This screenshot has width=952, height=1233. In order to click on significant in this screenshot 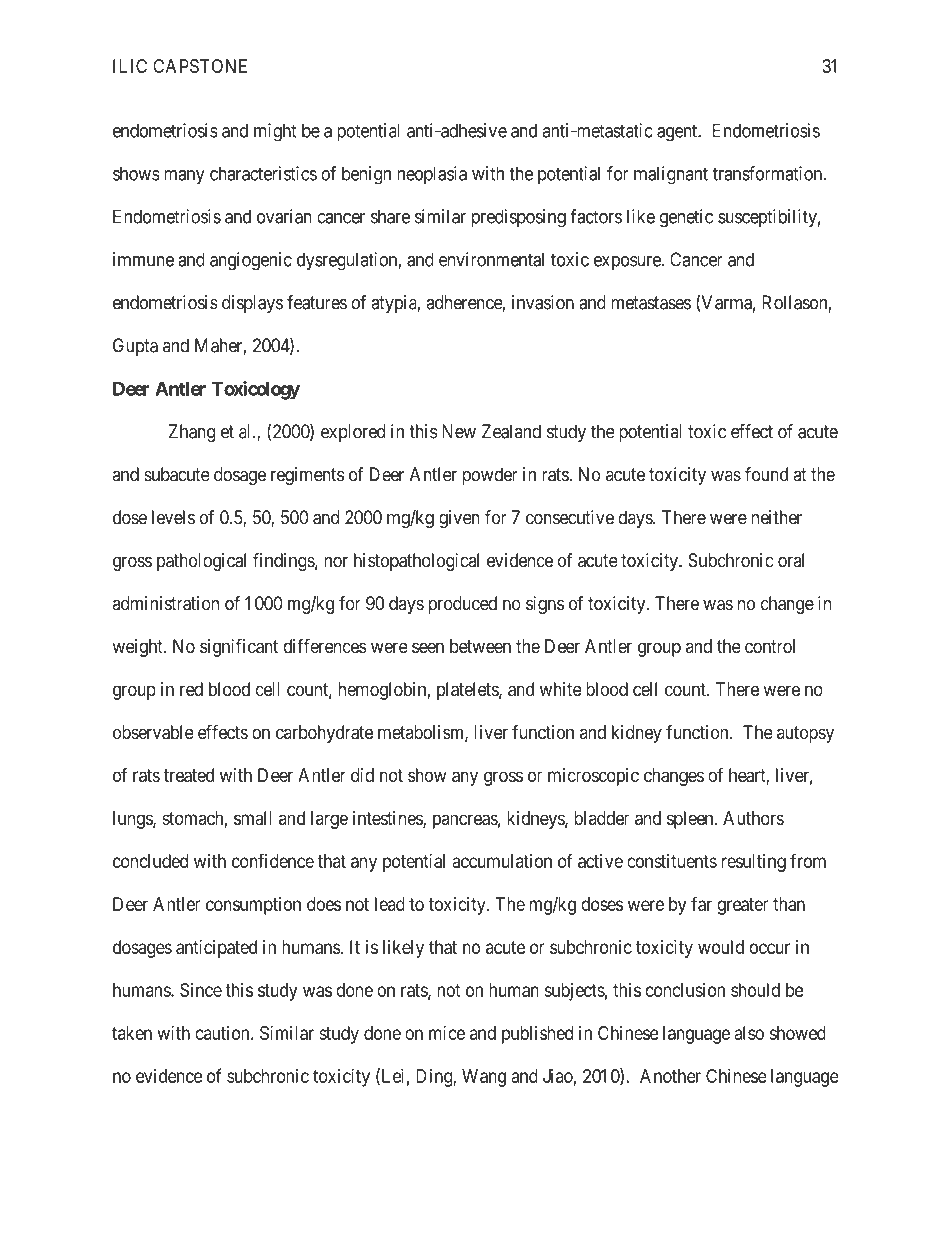, I will do `click(239, 647)`.
